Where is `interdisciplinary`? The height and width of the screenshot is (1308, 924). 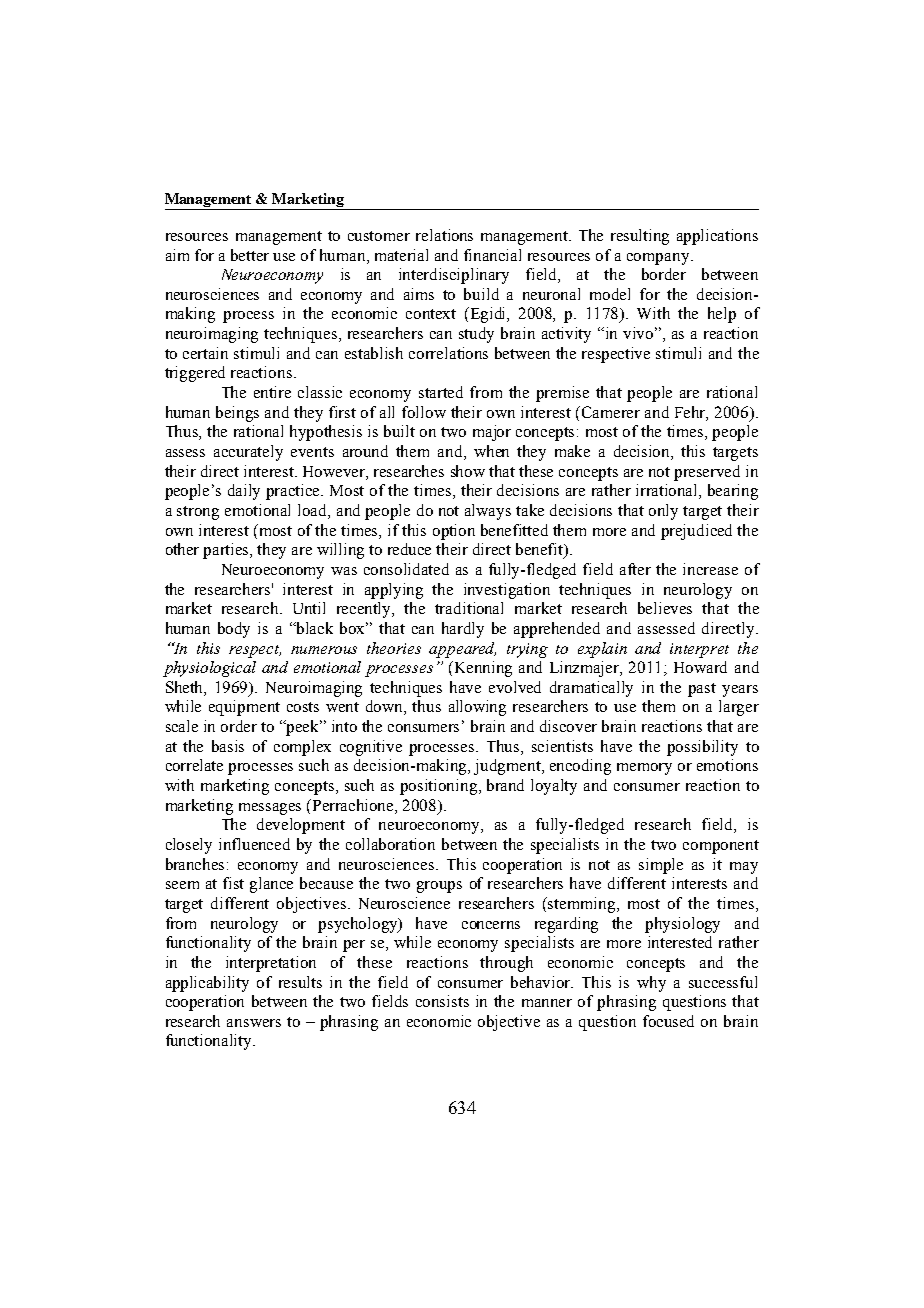 interdisciplinary is located at coordinates (454, 276).
